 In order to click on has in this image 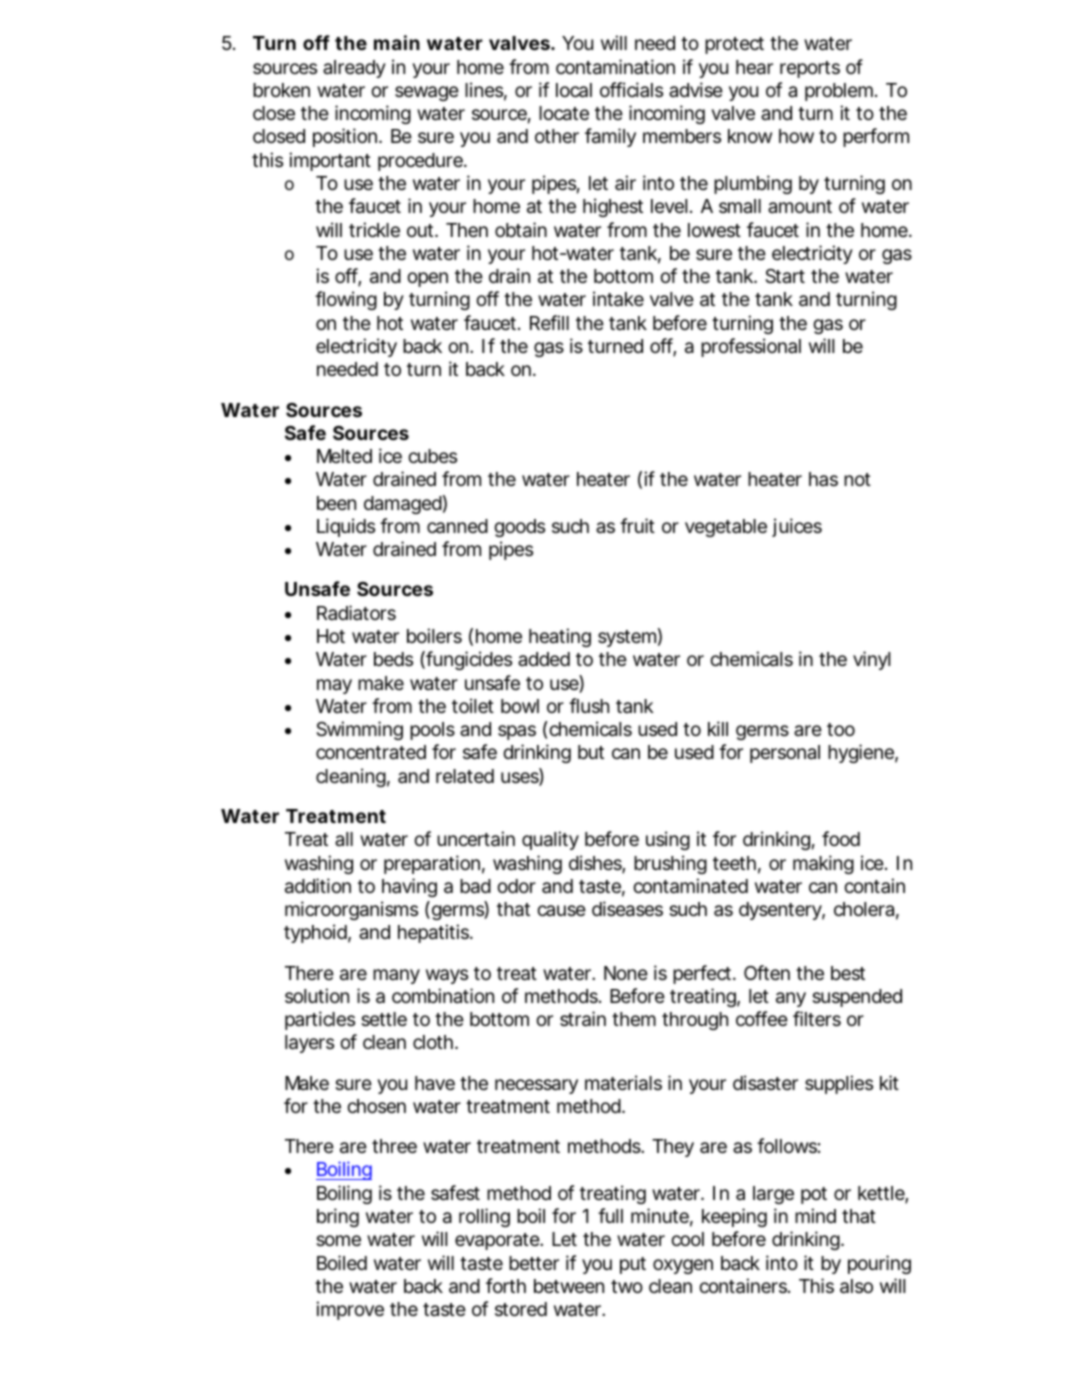, I will do `click(823, 479)`.
